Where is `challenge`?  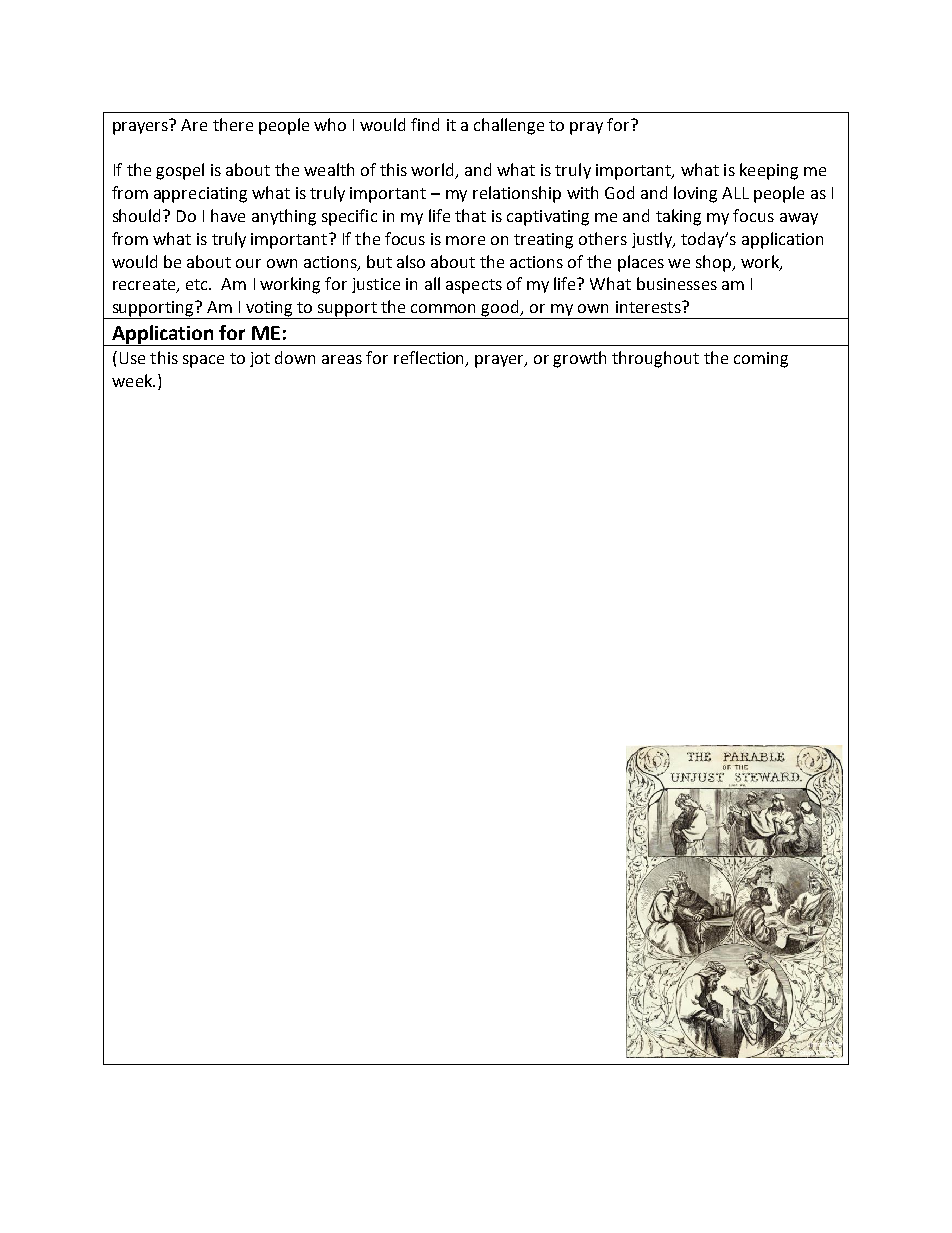 challenge is located at coordinates (509, 126).
